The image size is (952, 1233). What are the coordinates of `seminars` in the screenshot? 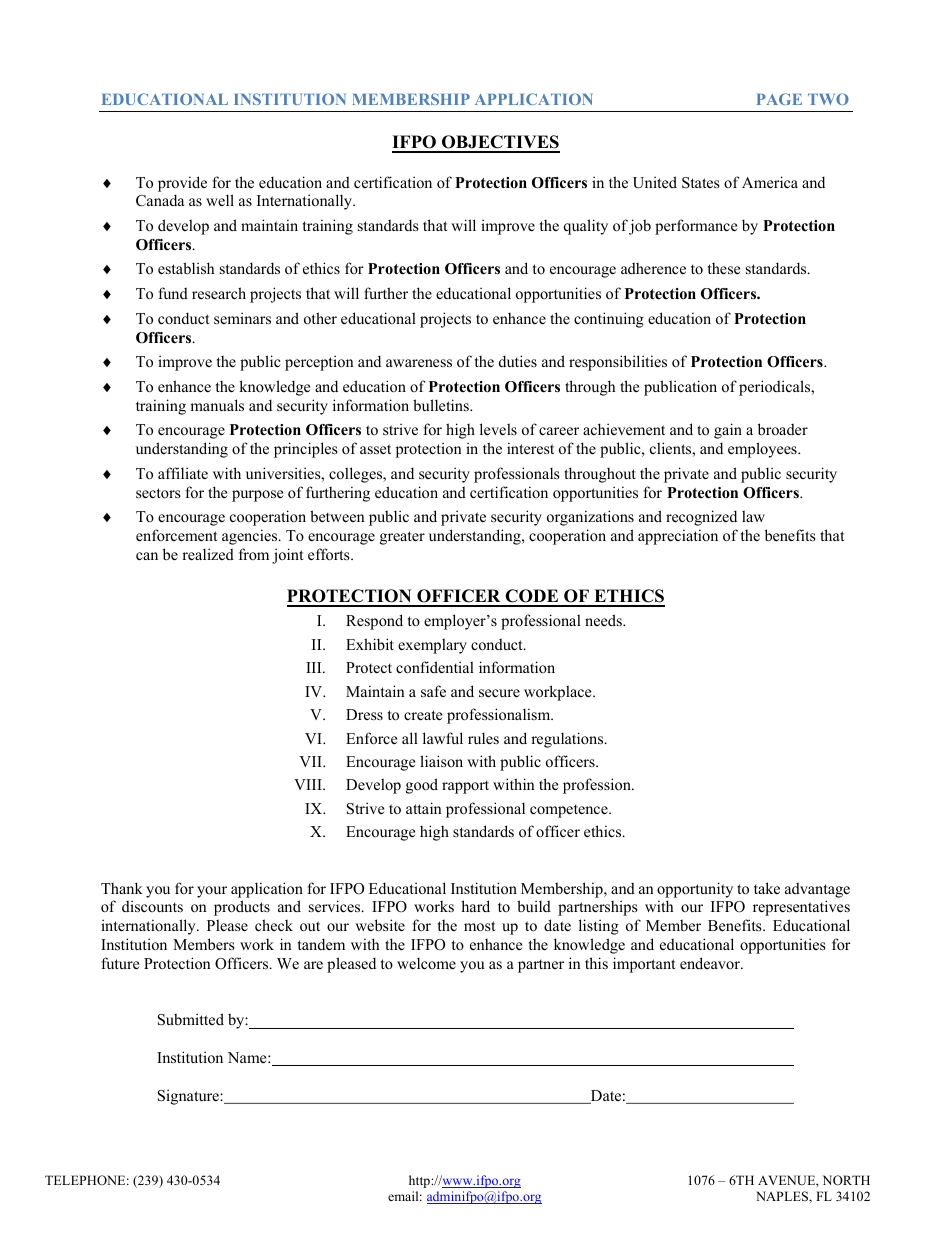 It's located at (242, 318).
